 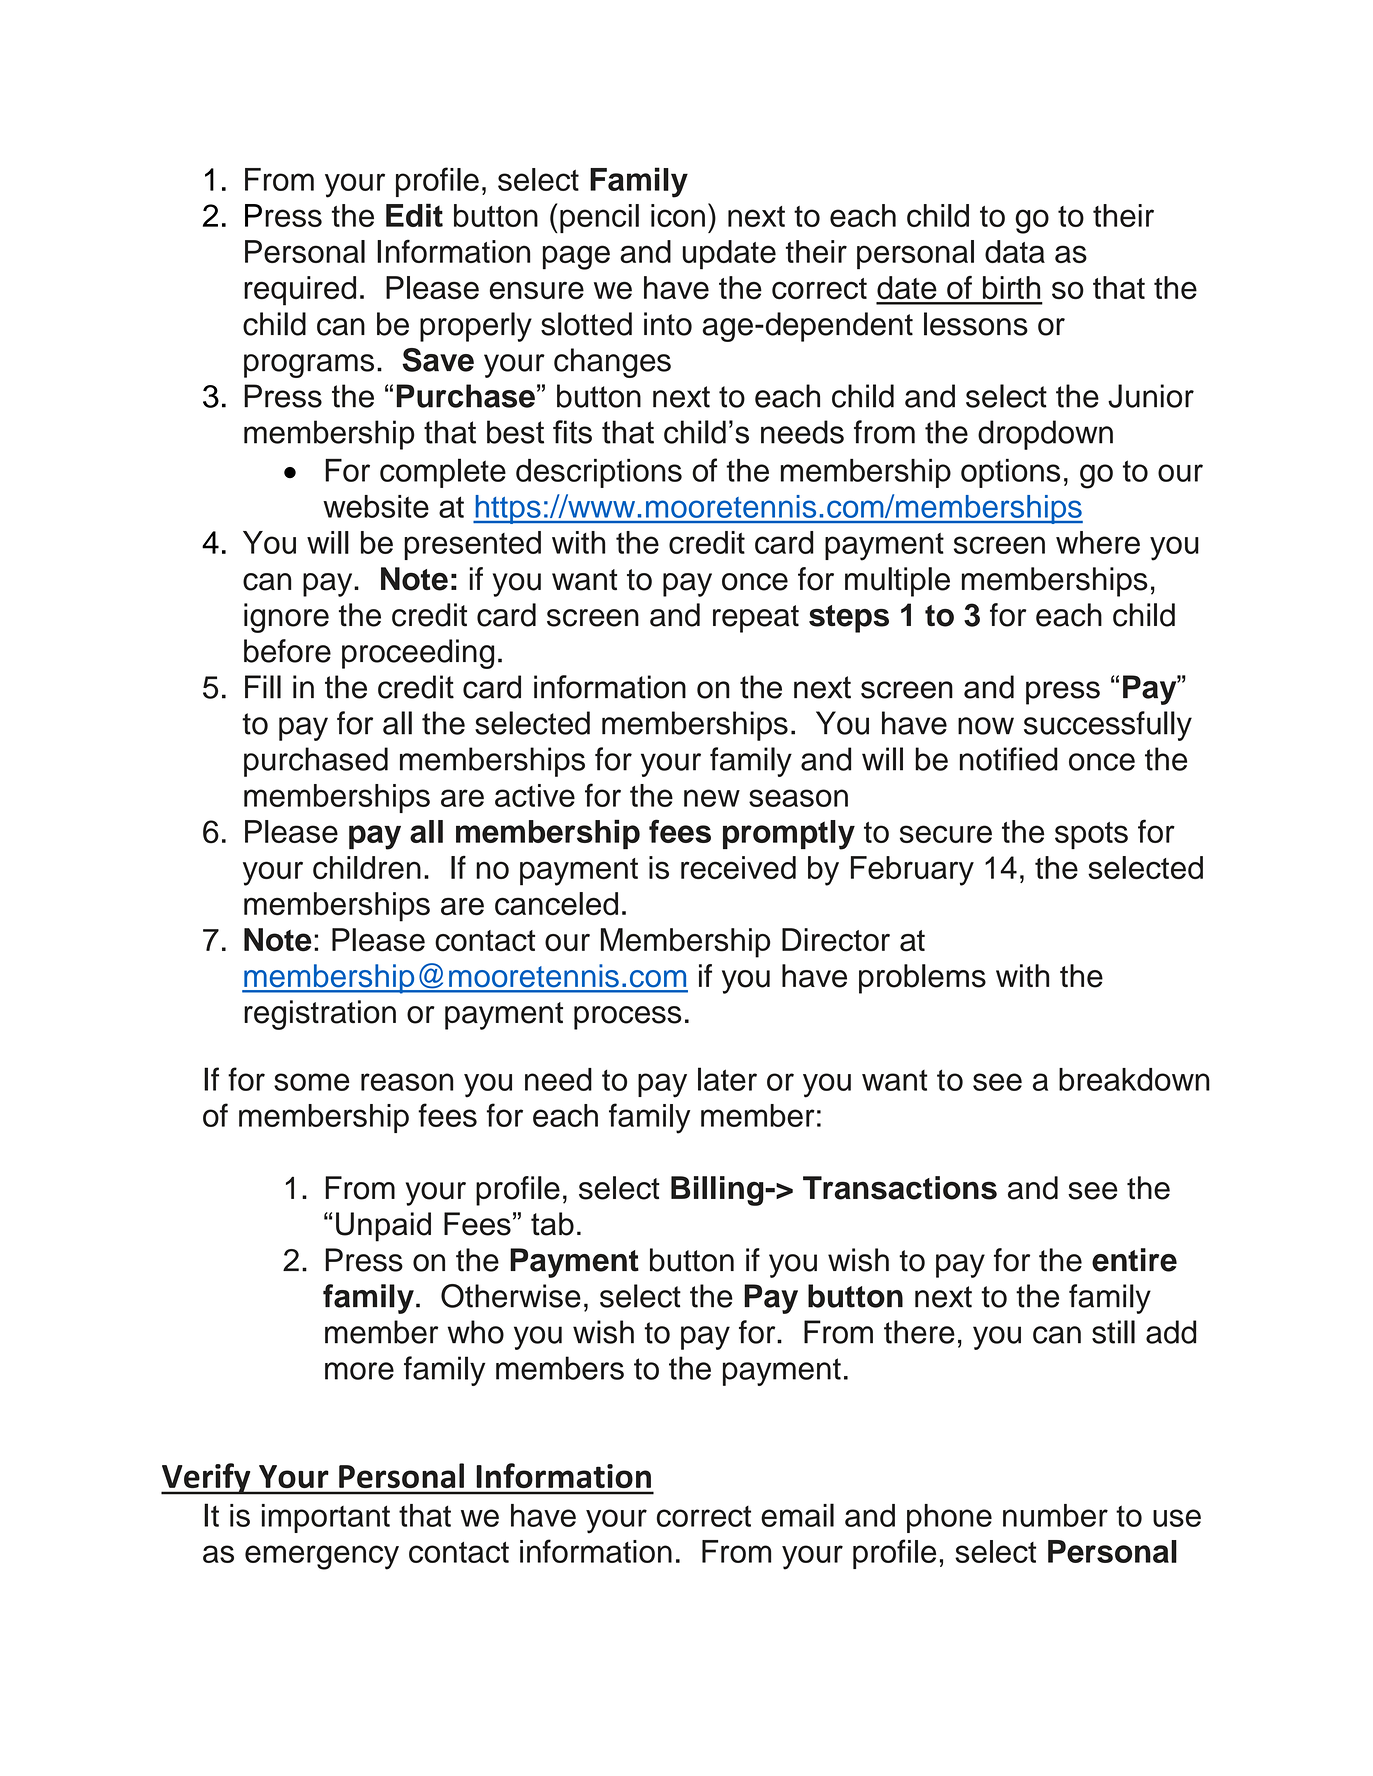 I want to click on email, so click(x=797, y=1515).
